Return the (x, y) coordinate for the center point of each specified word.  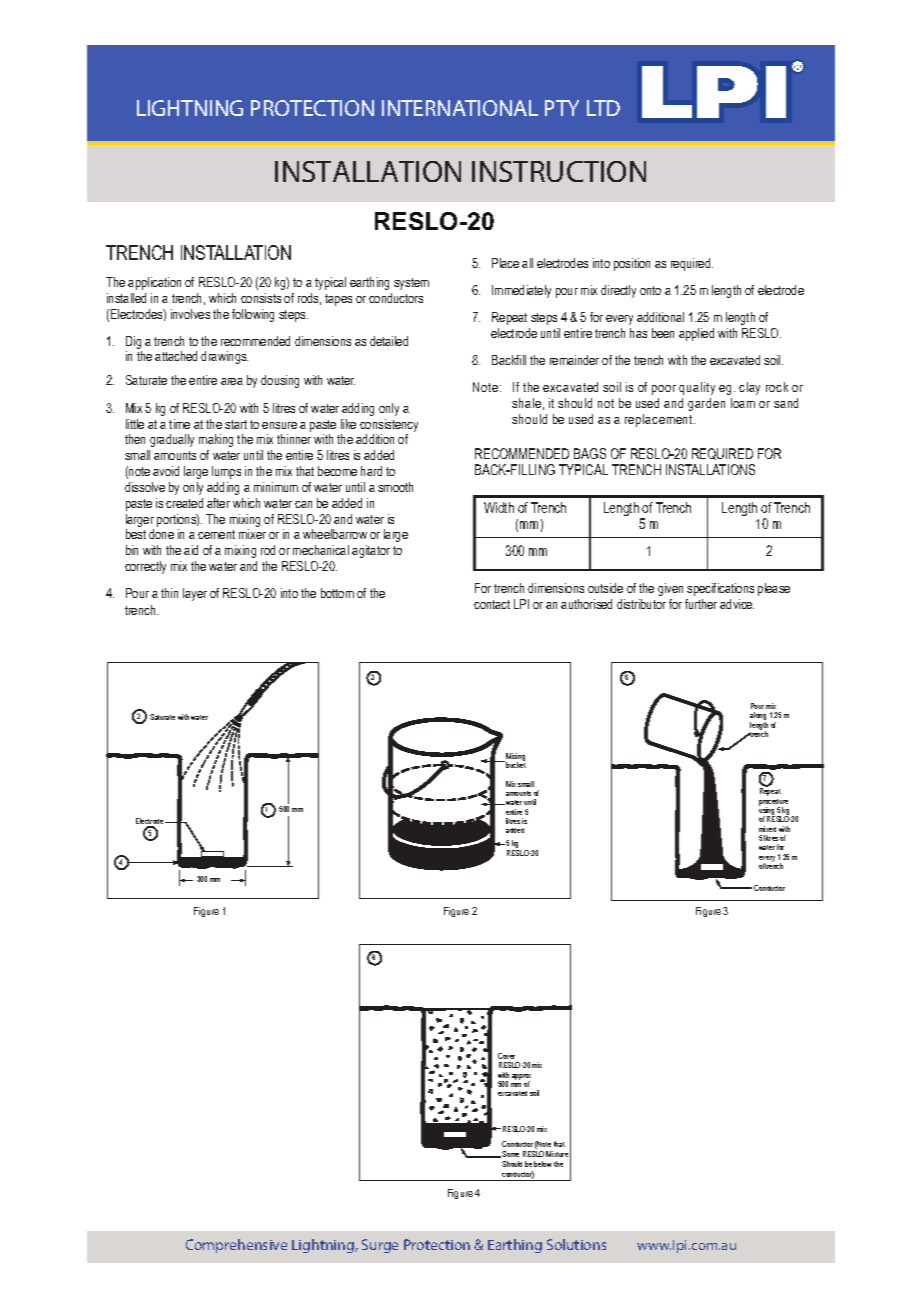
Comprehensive (236, 1246)
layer (195, 594)
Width (499, 507)
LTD (603, 108)
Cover (506, 1056)
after (218, 503)
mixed (767, 829)
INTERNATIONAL (460, 108)
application (154, 283)
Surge (380, 1246)
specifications (720, 589)
